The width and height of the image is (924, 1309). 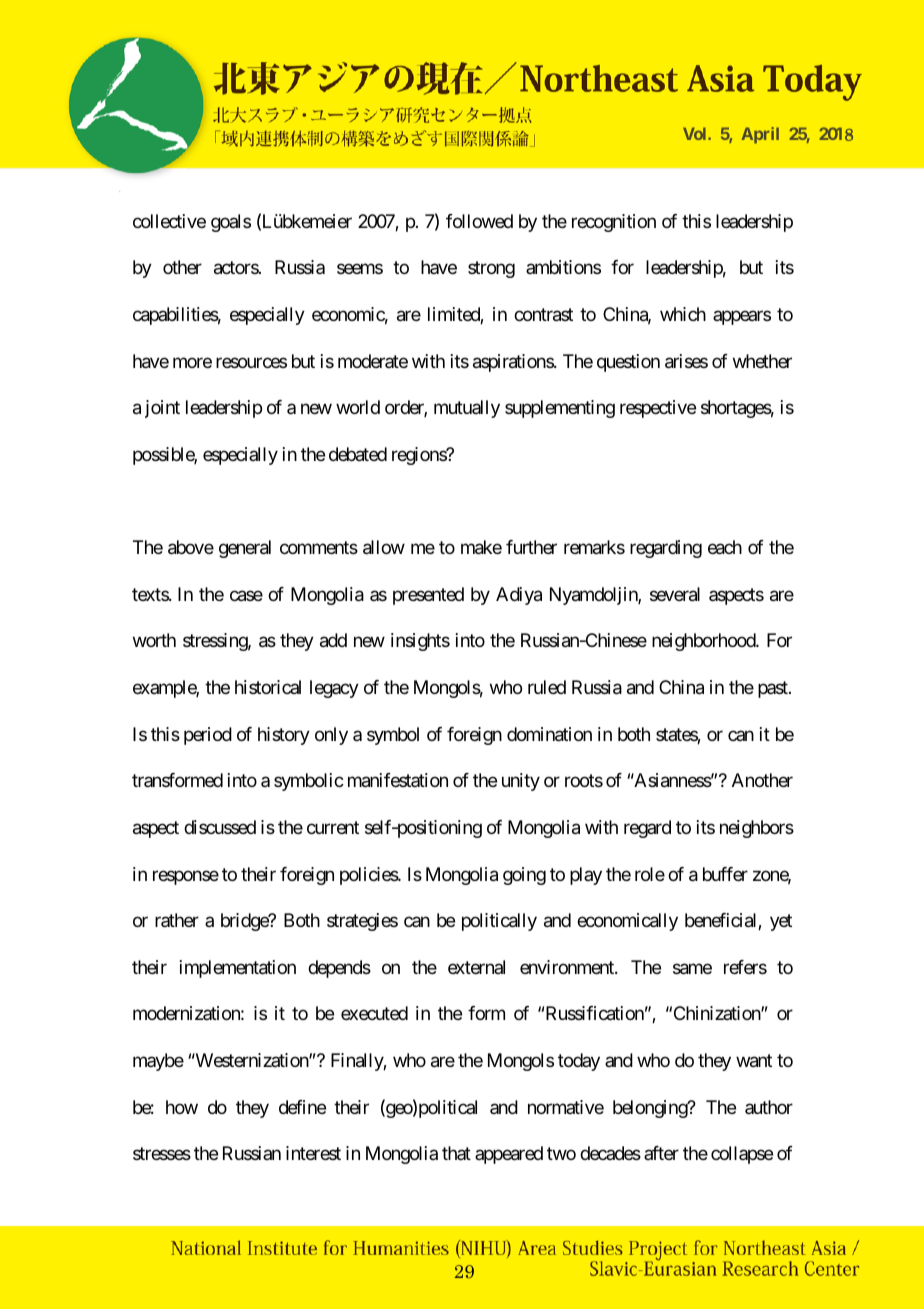 I want to click on after, so click(x=661, y=1153).
